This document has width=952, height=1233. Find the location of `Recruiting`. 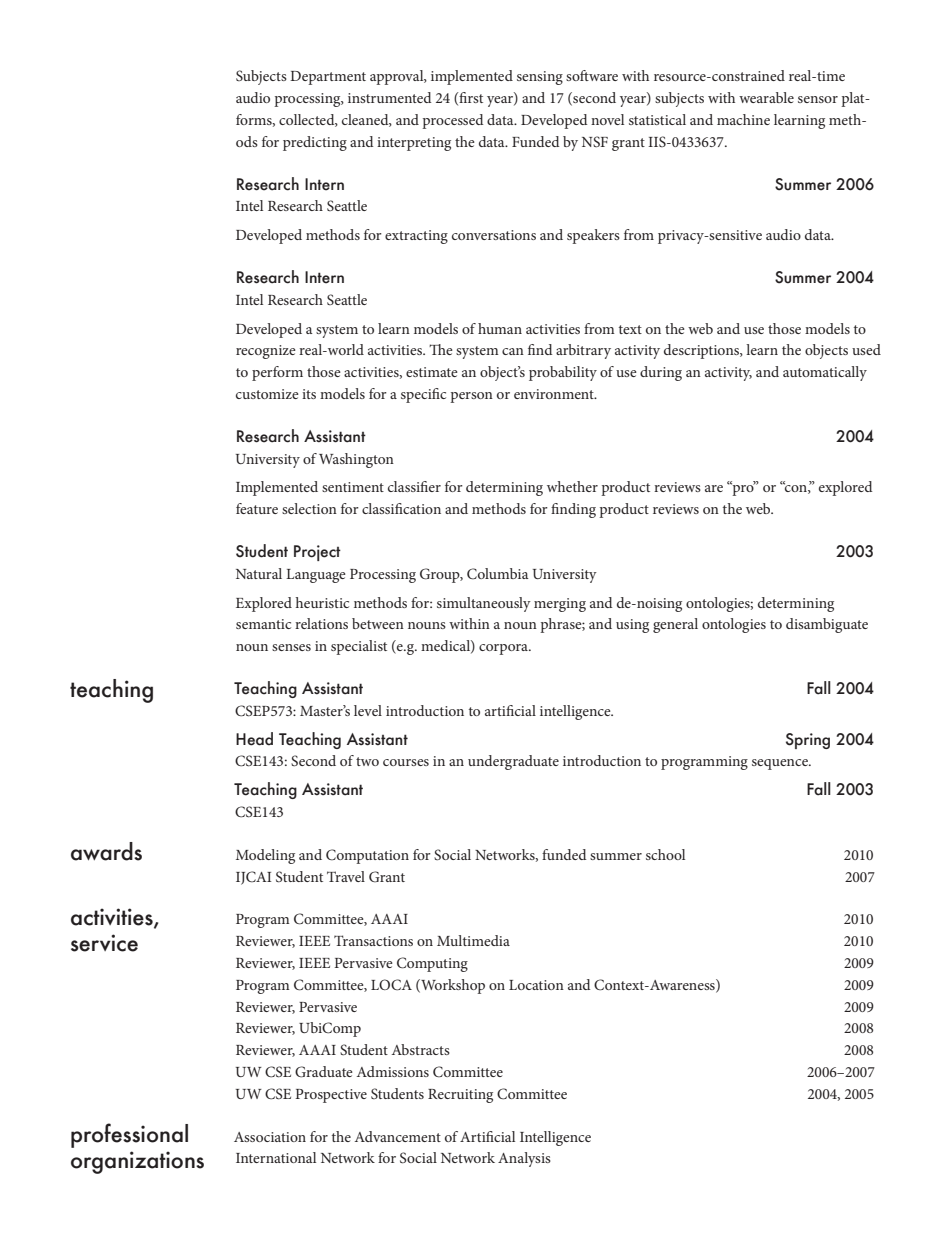

Recruiting is located at coordinates (460, 1096).
